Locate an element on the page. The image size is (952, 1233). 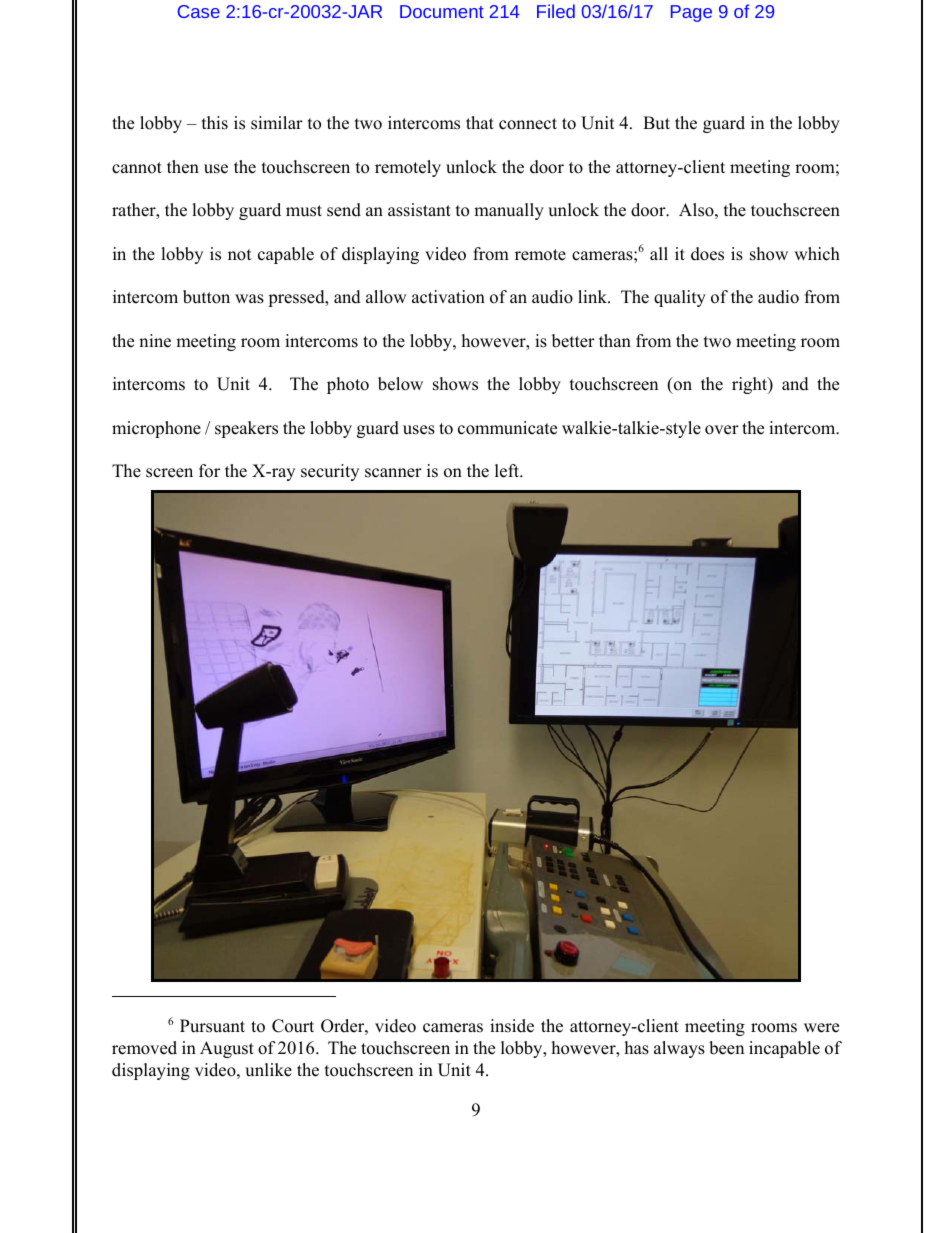
Page is located at coordinates (691, 13).
